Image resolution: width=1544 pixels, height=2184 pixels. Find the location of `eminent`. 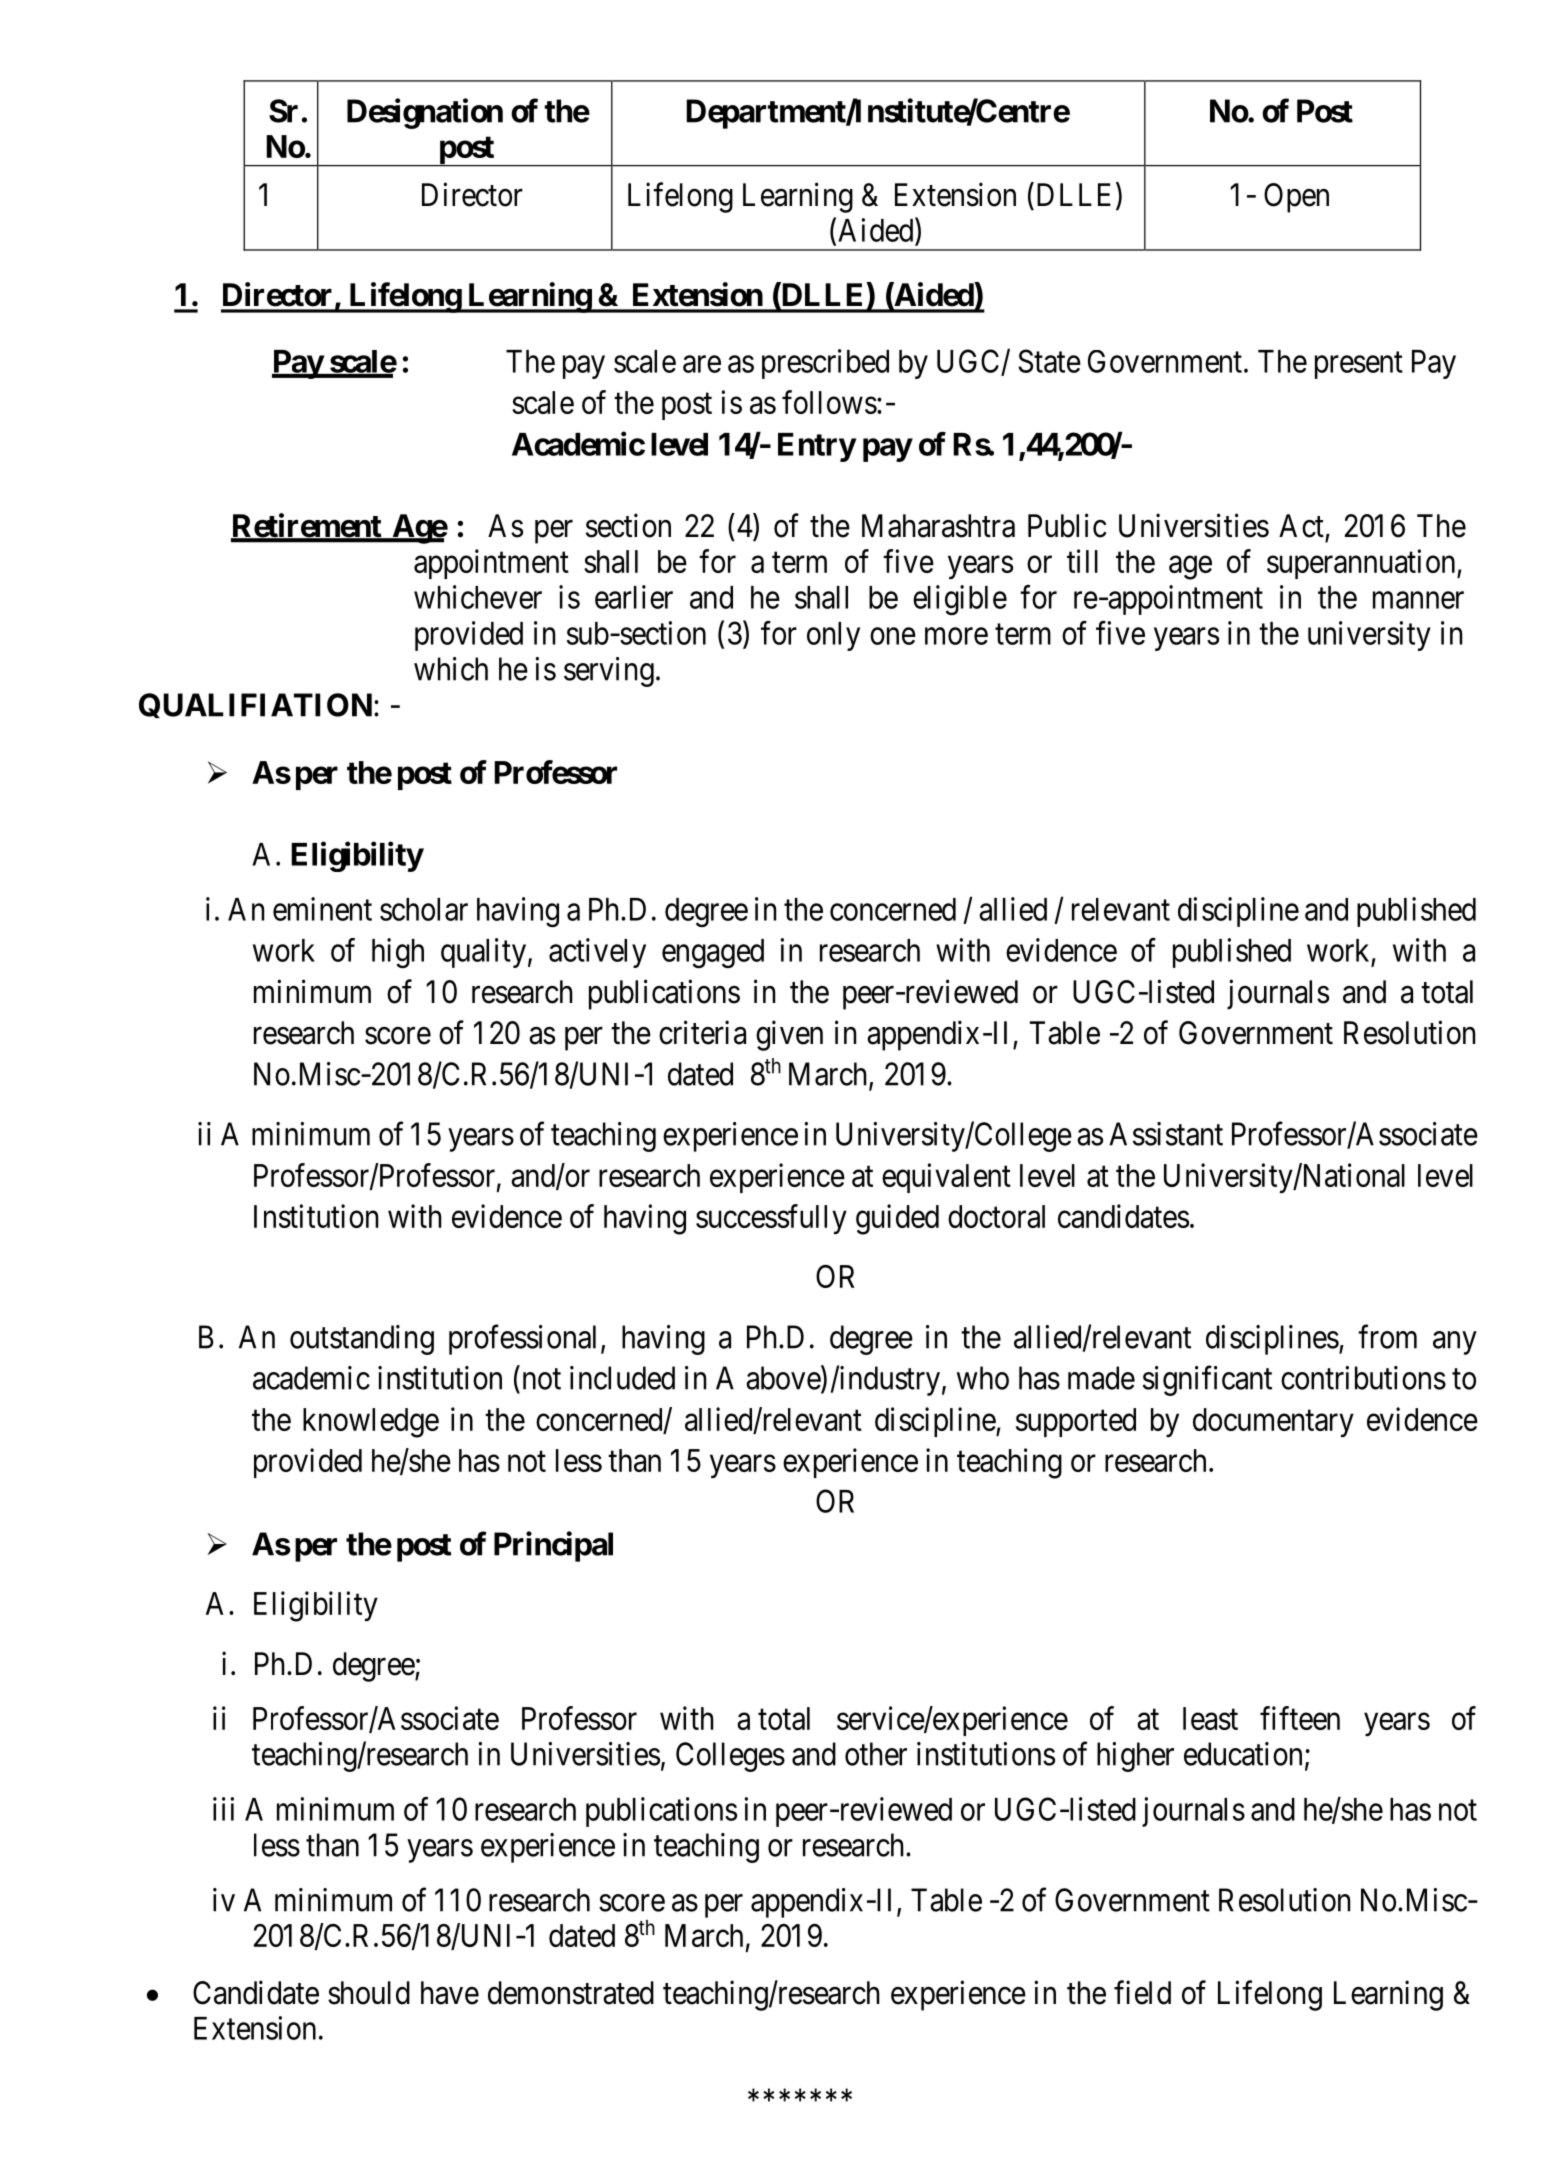

eminent is located at coordinates (322, 909).
